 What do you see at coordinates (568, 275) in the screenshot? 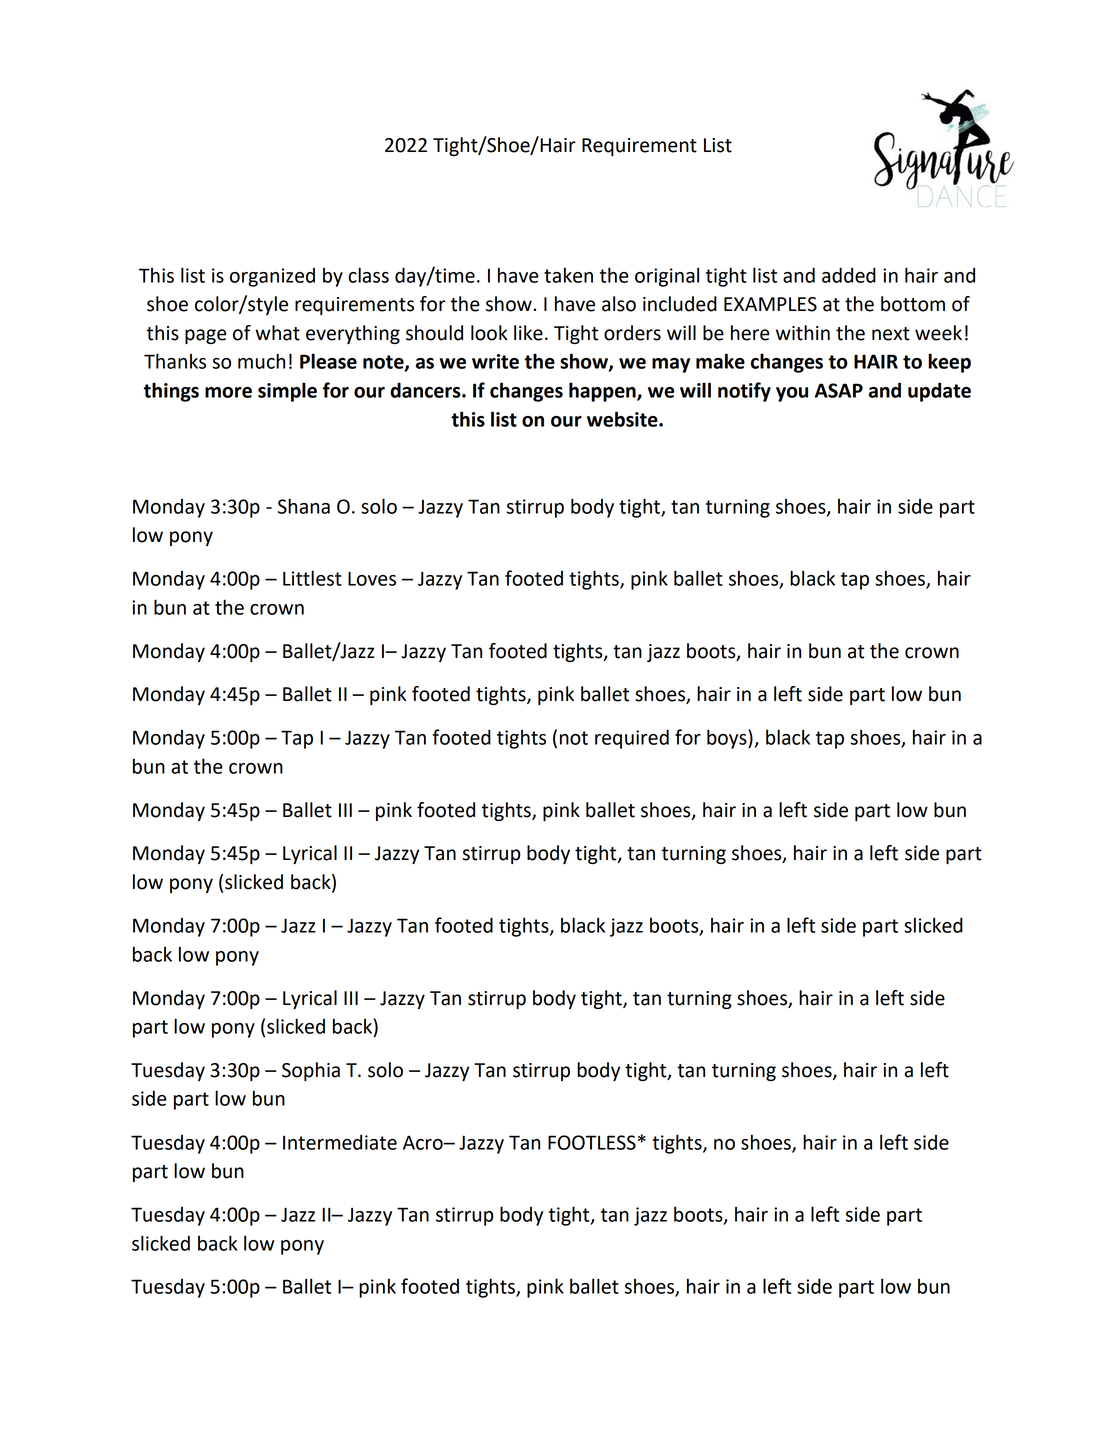
I see `taken` at bounding box center [568, 275].
